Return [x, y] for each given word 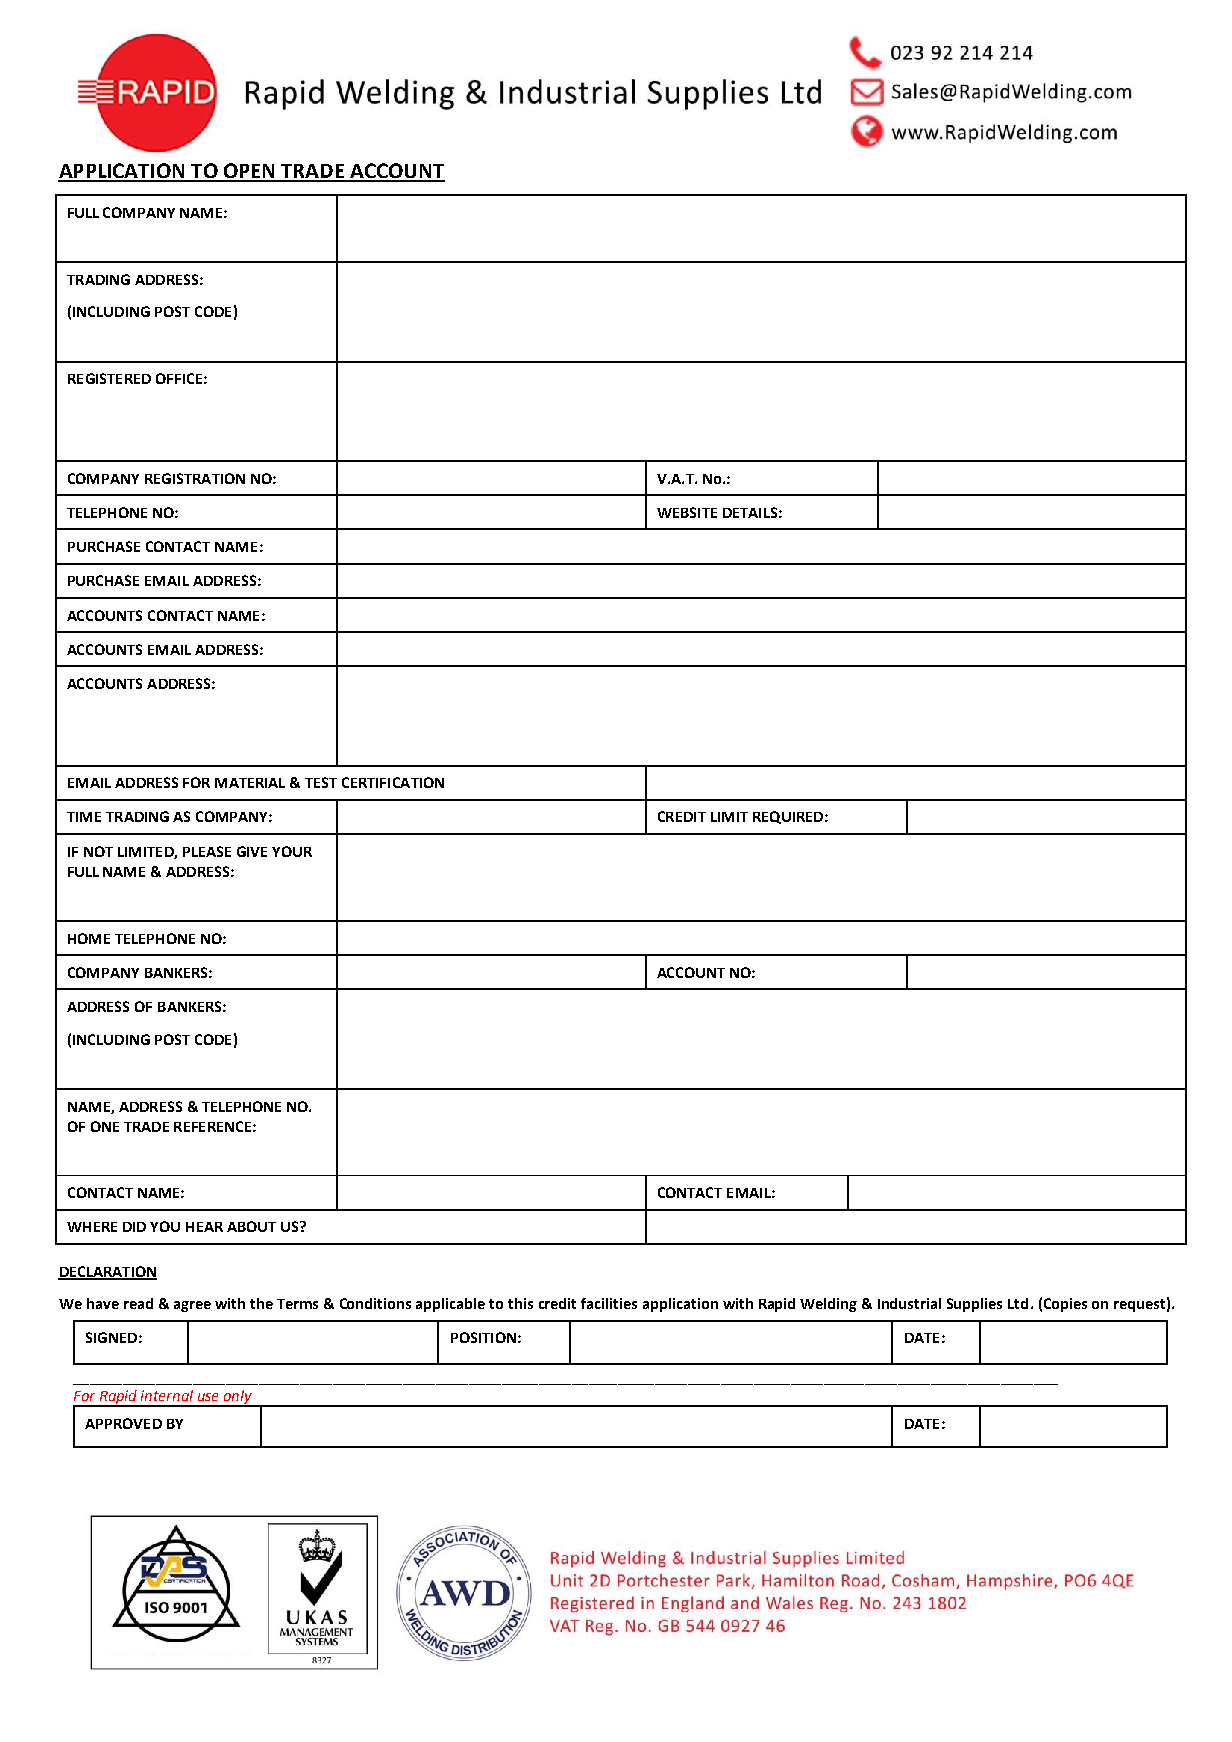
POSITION [483, 1337]
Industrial [909, 1303]
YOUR [292, 851]
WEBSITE [687, 512]
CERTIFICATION [393, 782]
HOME [89, 938]
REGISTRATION [195, 478]
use [208, 1397]
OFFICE [179, 378]
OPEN [249, 172]
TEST [321, 782]
